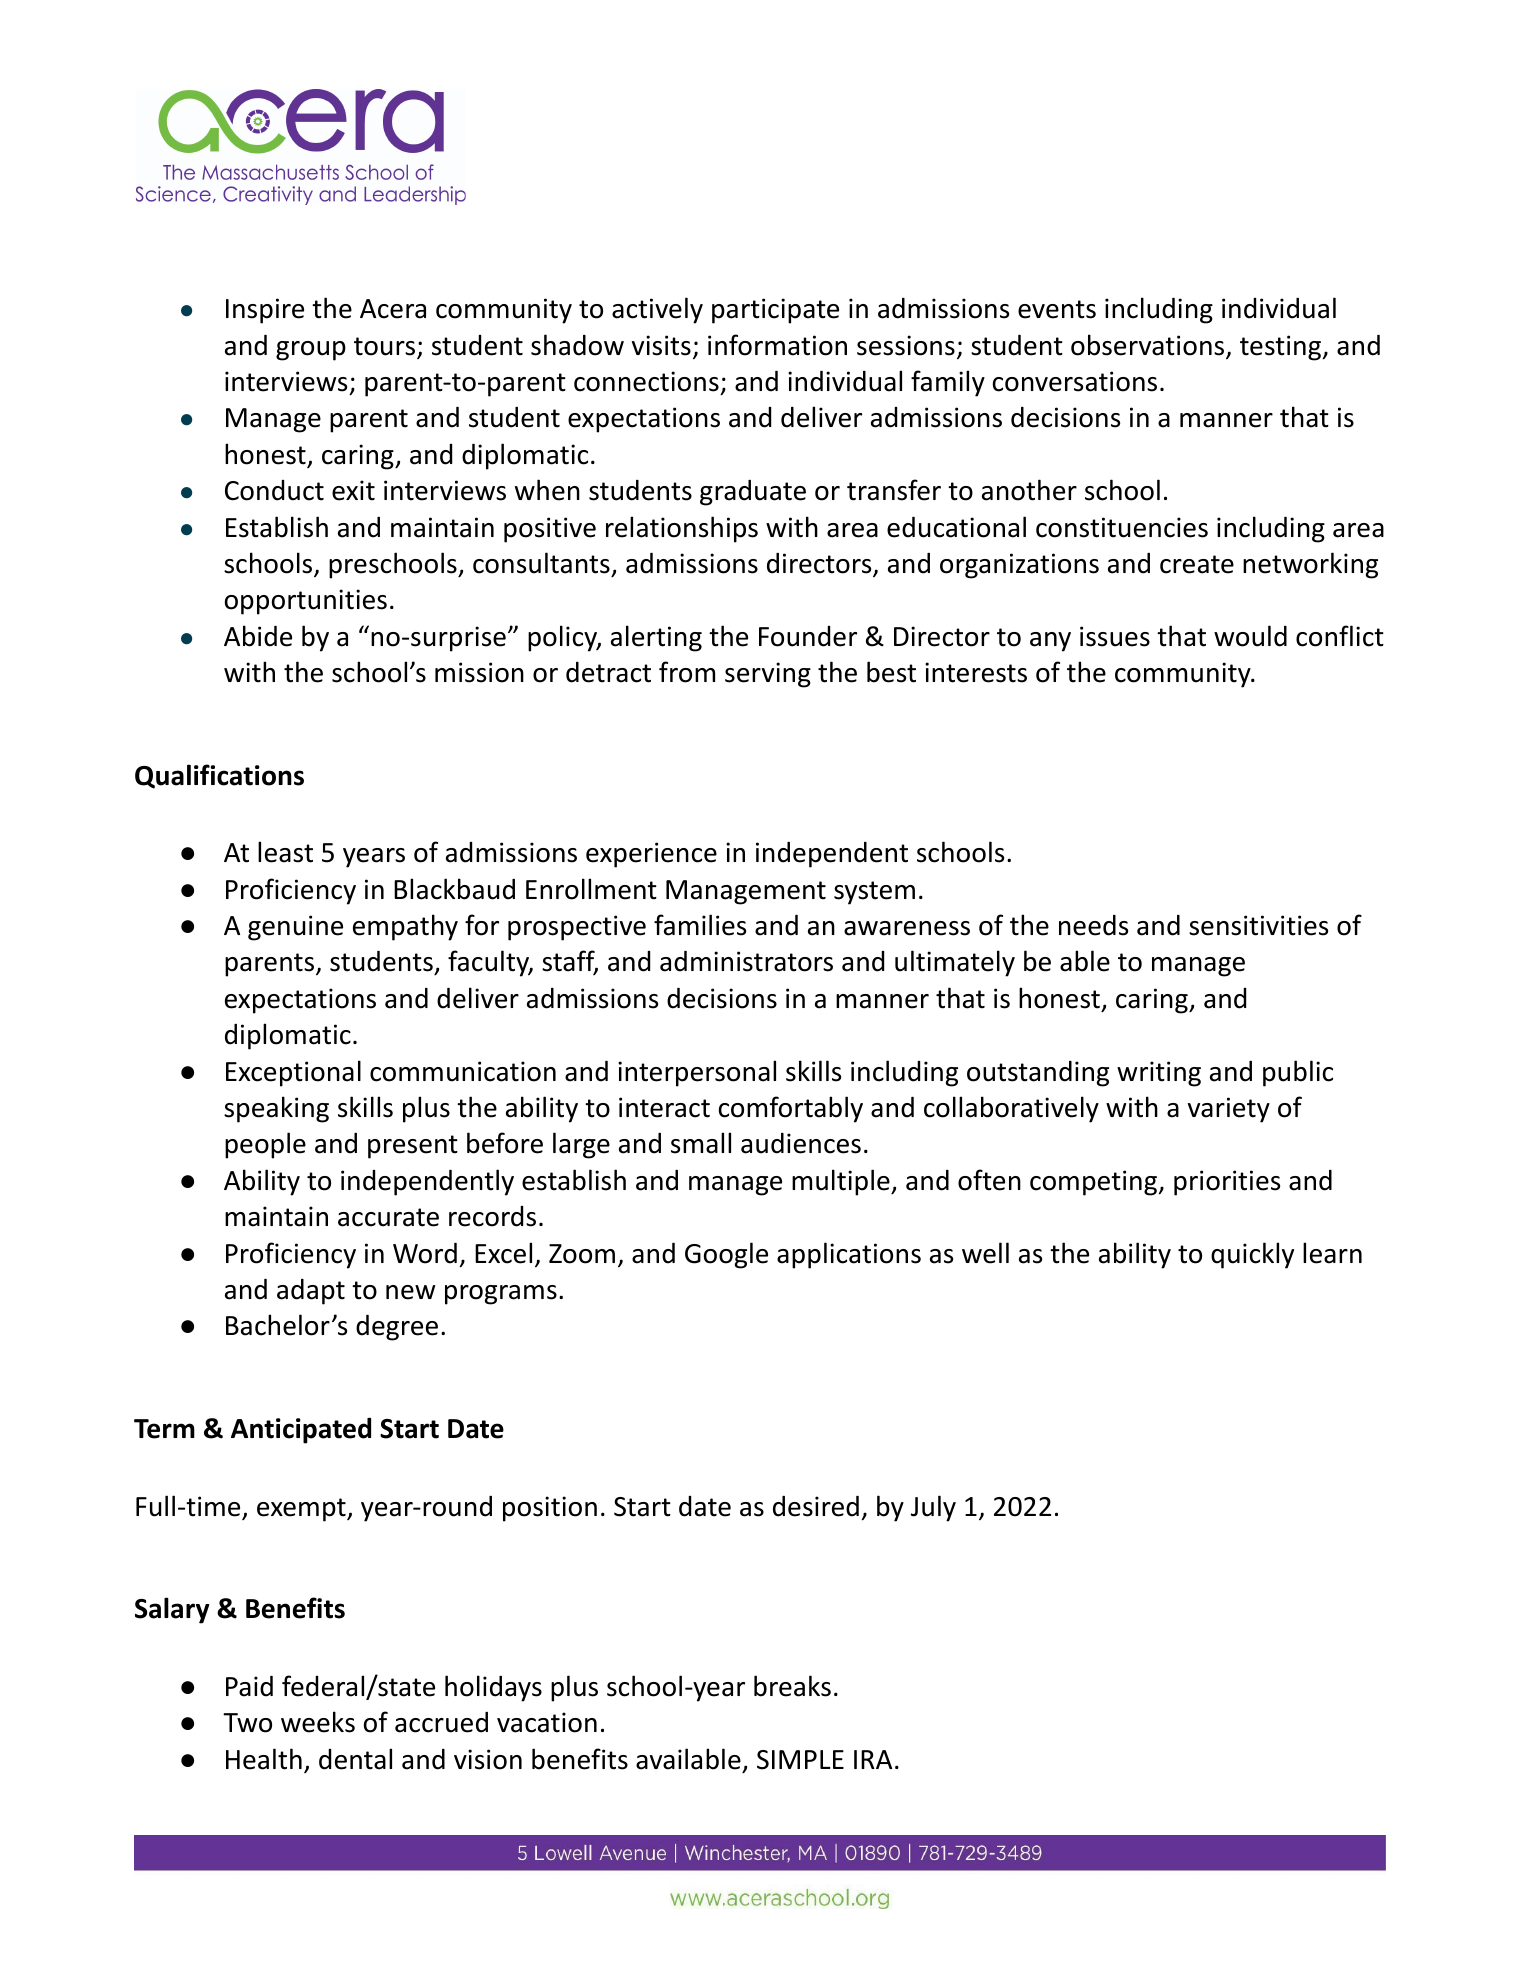 Image resolution: width=1520 pixels, height=1967 pixels. Describe the element at coordinates (311, 1292) in the screenshot. I see `adapt` at that location.
